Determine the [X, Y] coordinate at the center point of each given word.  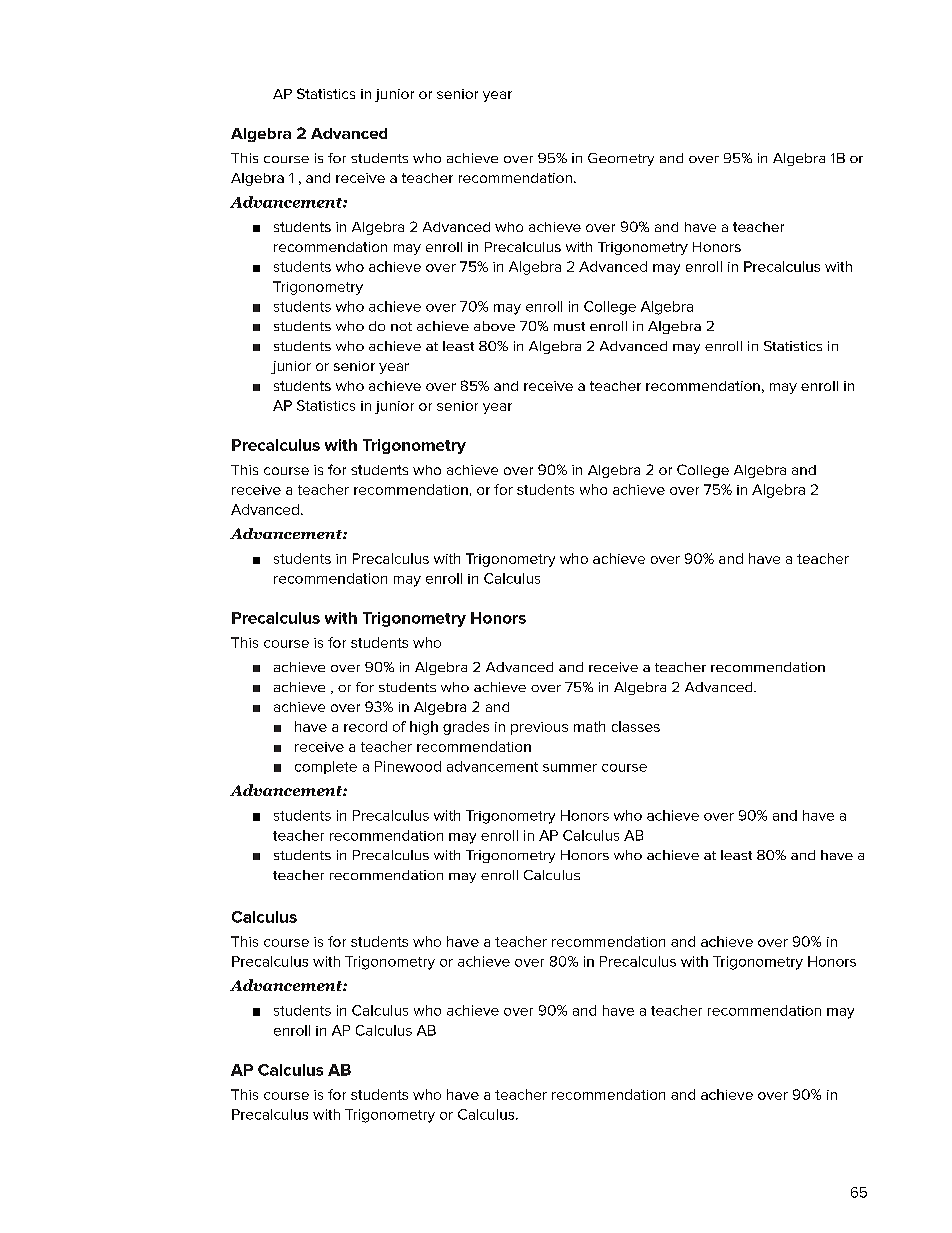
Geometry [621, 159]
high [424, 728]
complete [326, 767]
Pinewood [408, 766]
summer [570, 768]
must [569, 326]
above [494, 326]
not [401, 326]
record [365, 726]
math [589, 726]
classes [636, 726]
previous [539, 728]
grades [466, 728]
